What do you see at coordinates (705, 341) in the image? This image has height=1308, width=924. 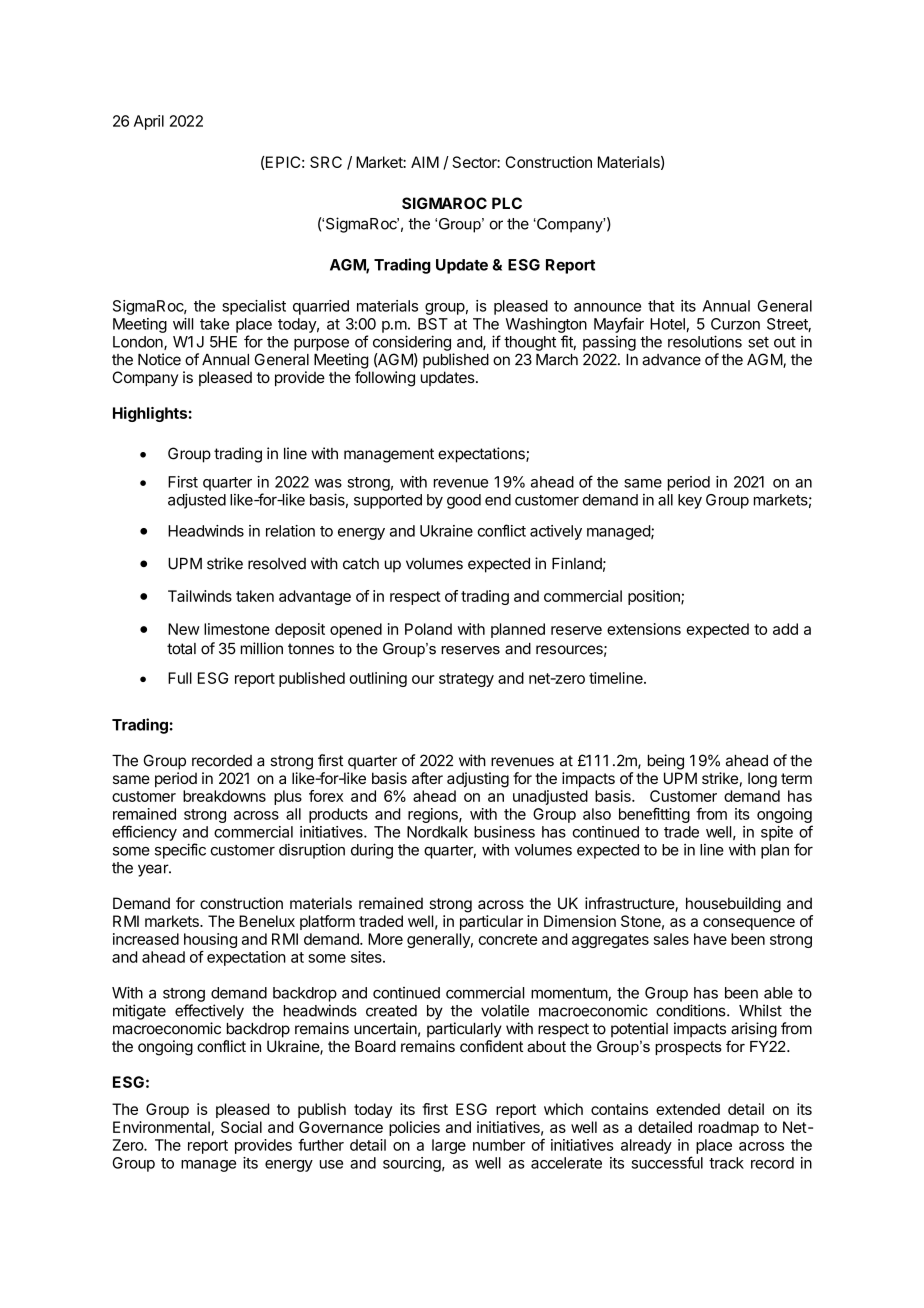 I see `resolutions` at bounding box center [705, 341].
